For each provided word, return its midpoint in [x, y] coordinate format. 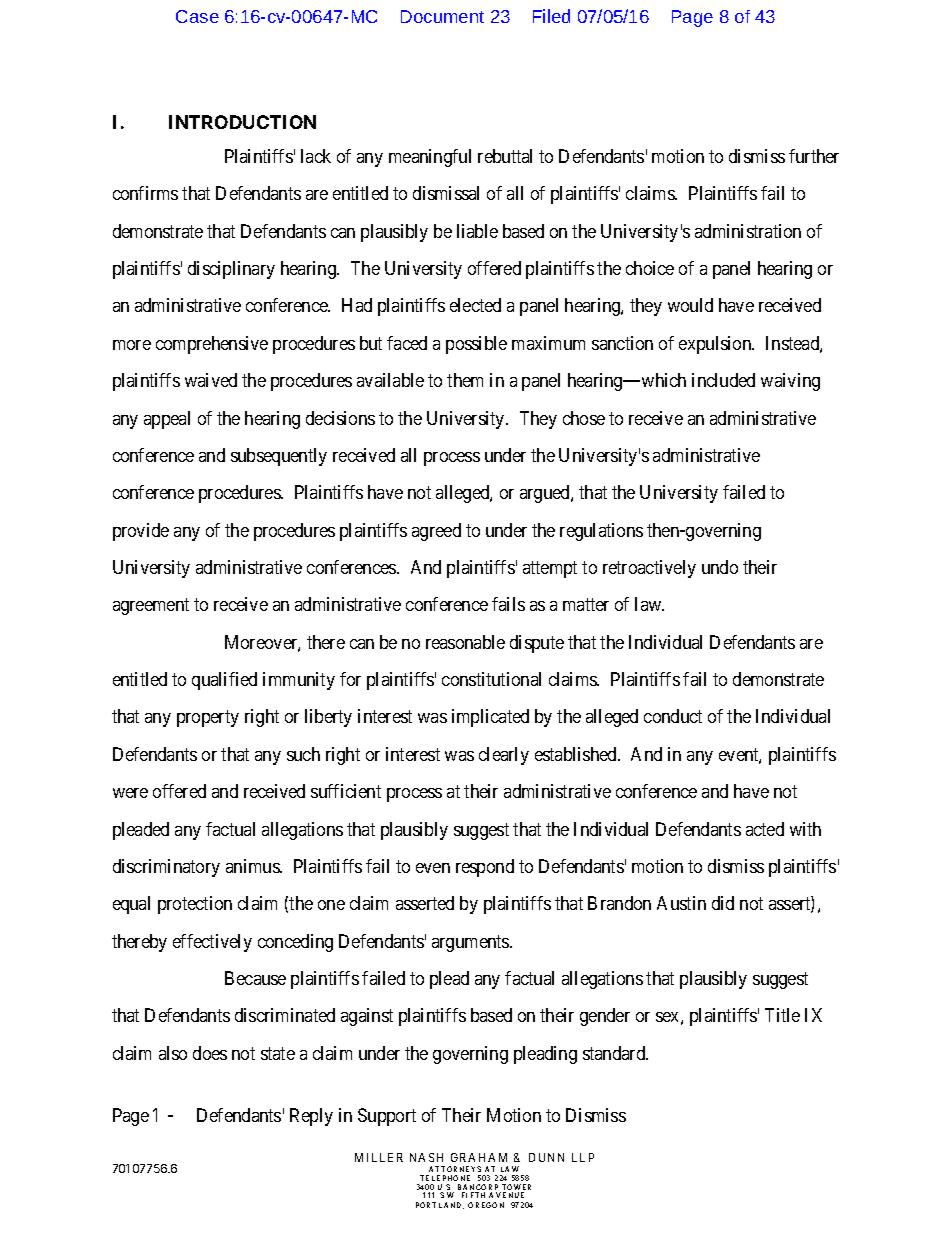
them [465, 380]
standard [615, 1053]
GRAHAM [479, 1157]
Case [197, 16]
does [210, 1053]
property [208, 719]
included [723, 380]
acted [765, 829]
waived [211, 380]
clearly [504, 756]
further [814, 156]
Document [442, 16]
